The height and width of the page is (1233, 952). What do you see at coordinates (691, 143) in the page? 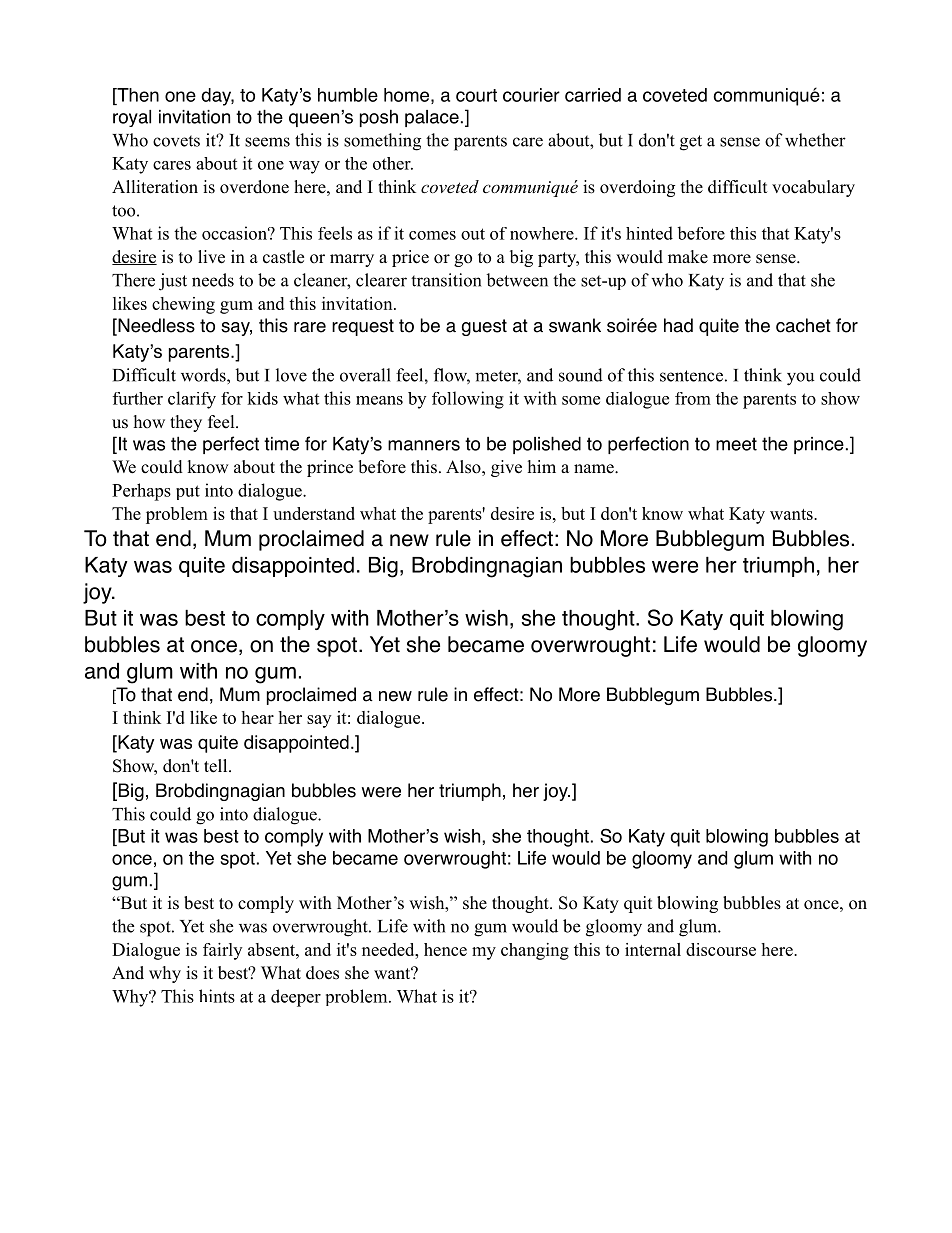
I see `get` at bounding box center [691, 143].
